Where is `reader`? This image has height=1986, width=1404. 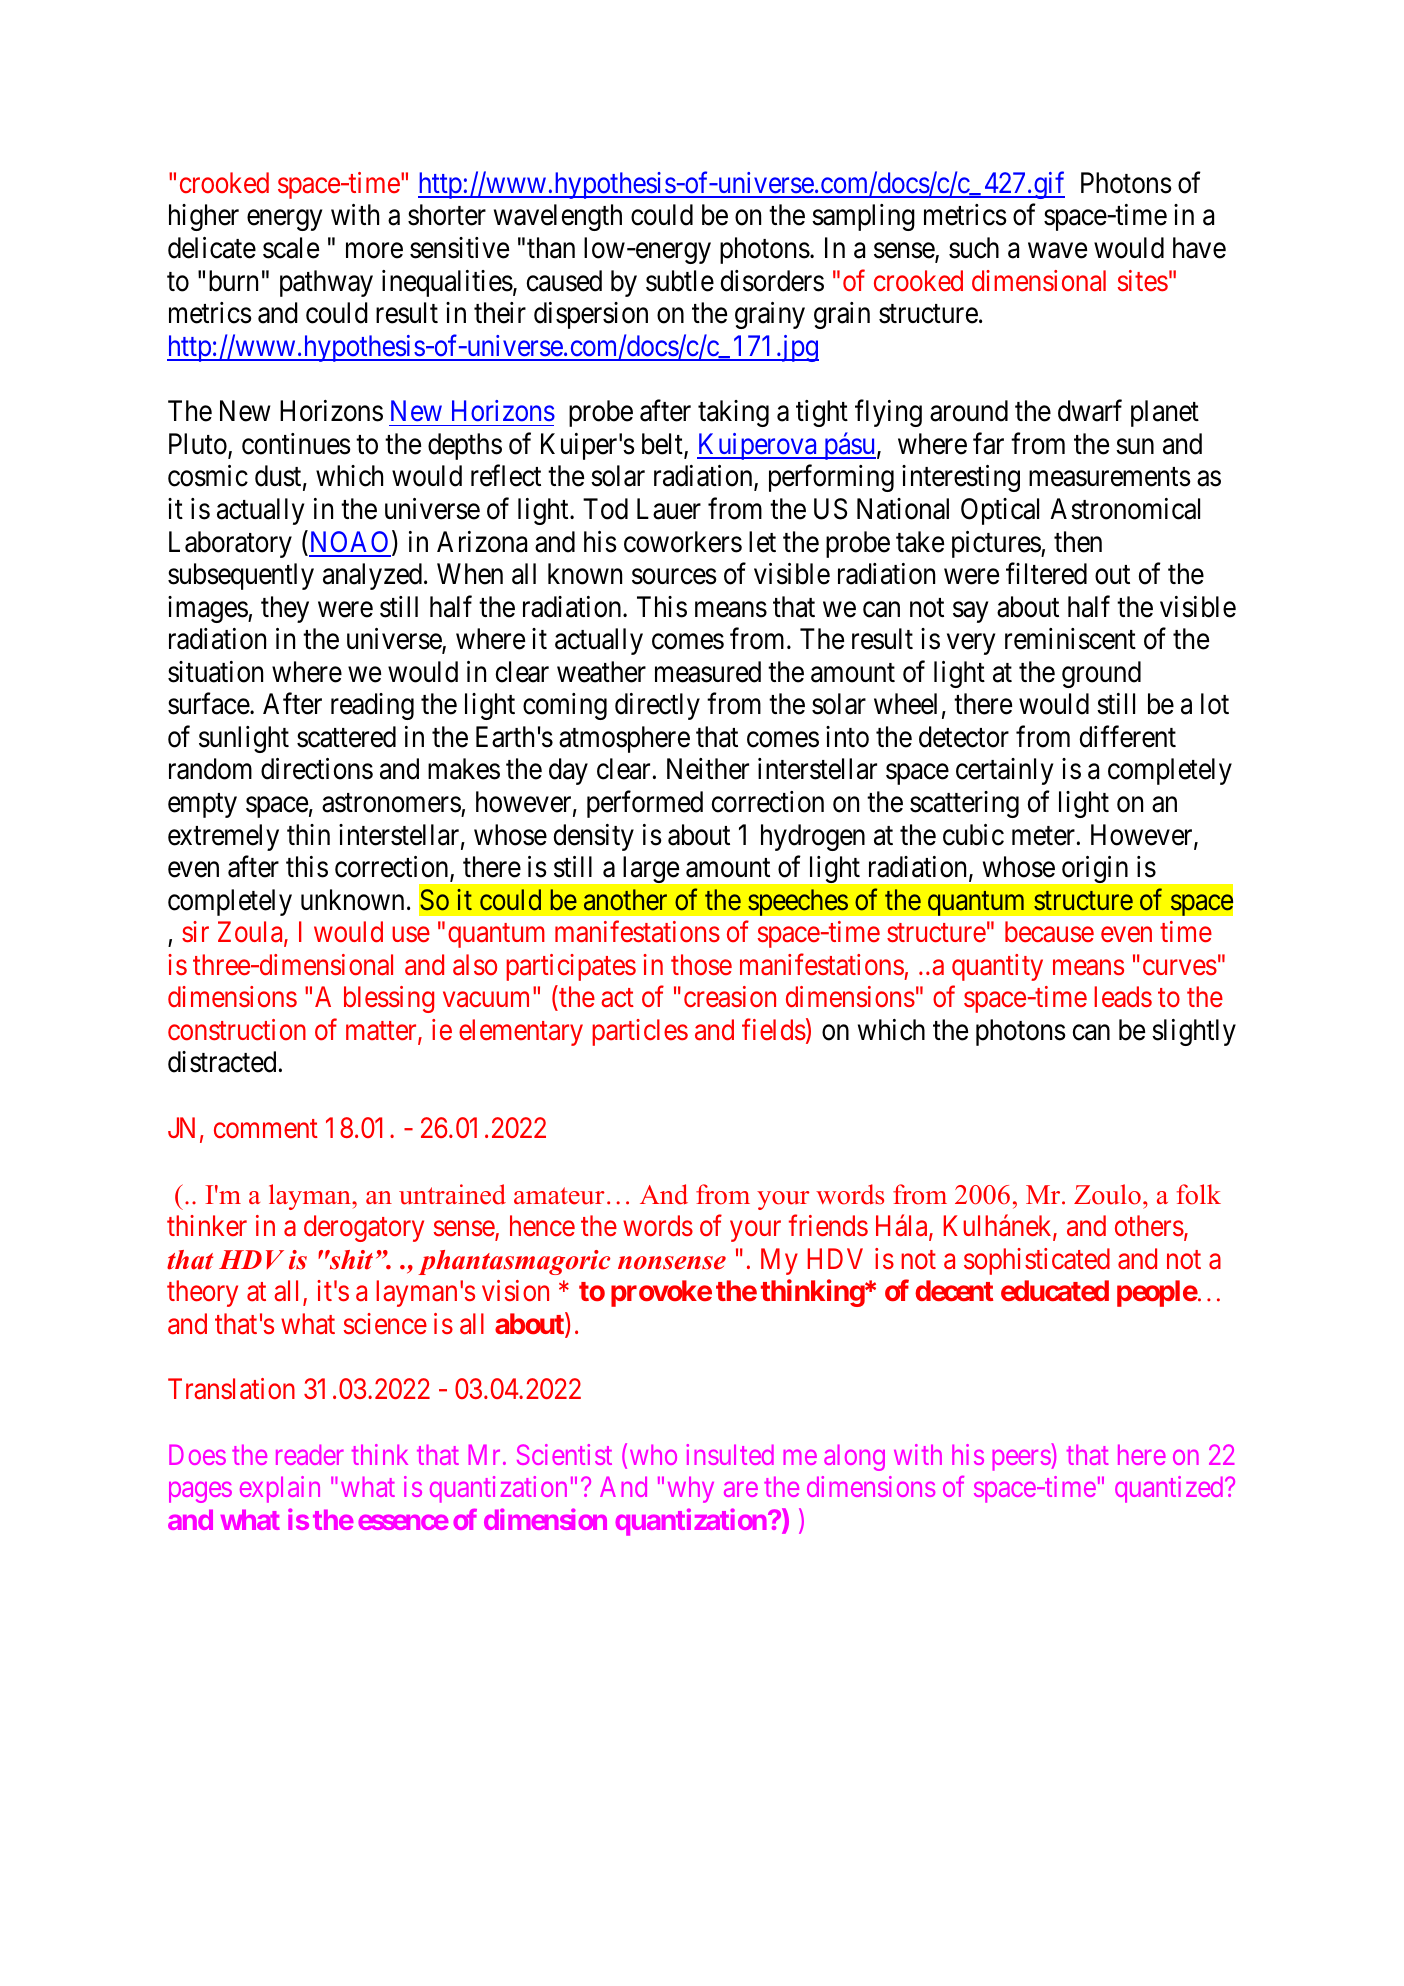 reader is located at coordinates (310, 1454).
